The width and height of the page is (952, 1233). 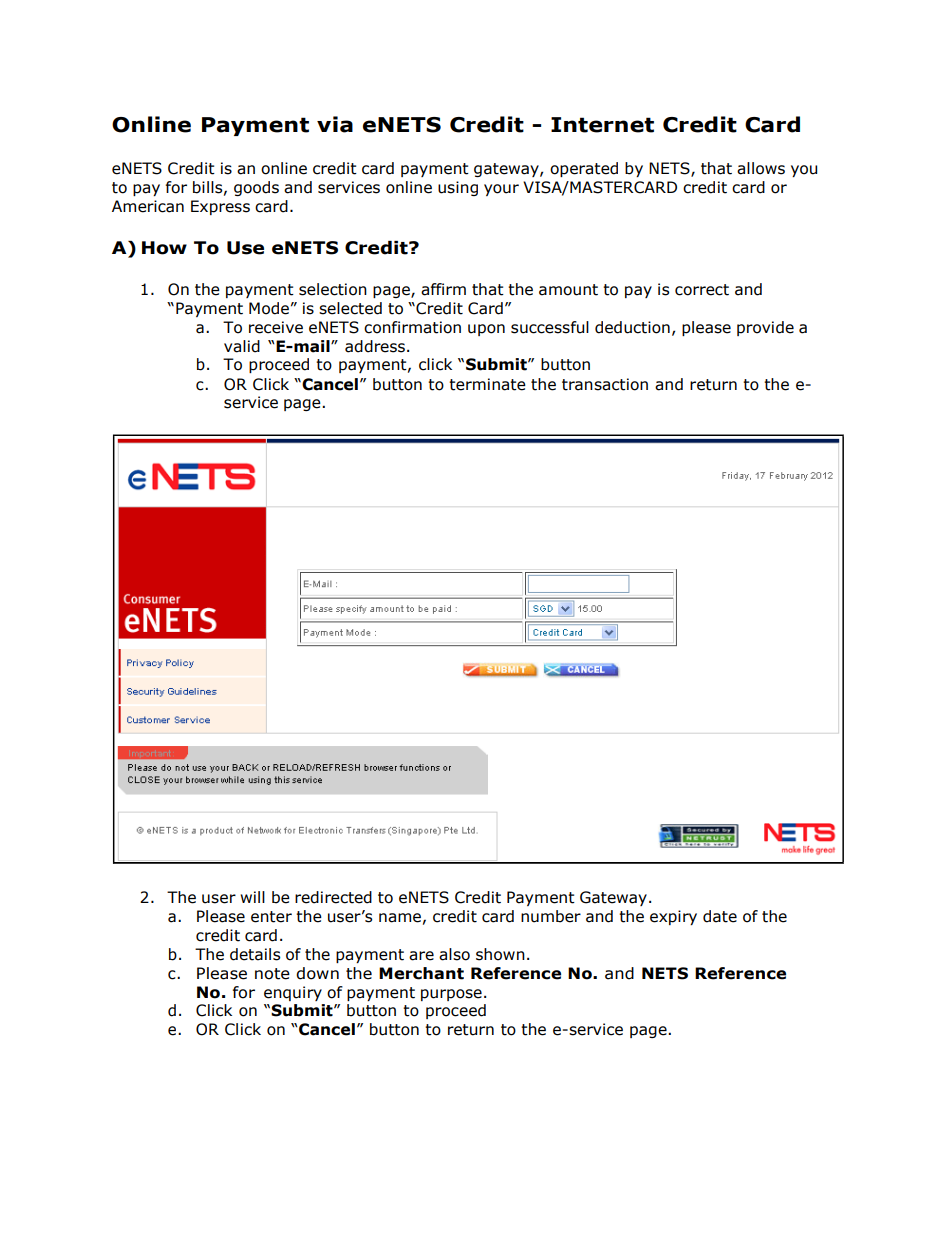 I want to click on will, so click(x=252, y=897).
